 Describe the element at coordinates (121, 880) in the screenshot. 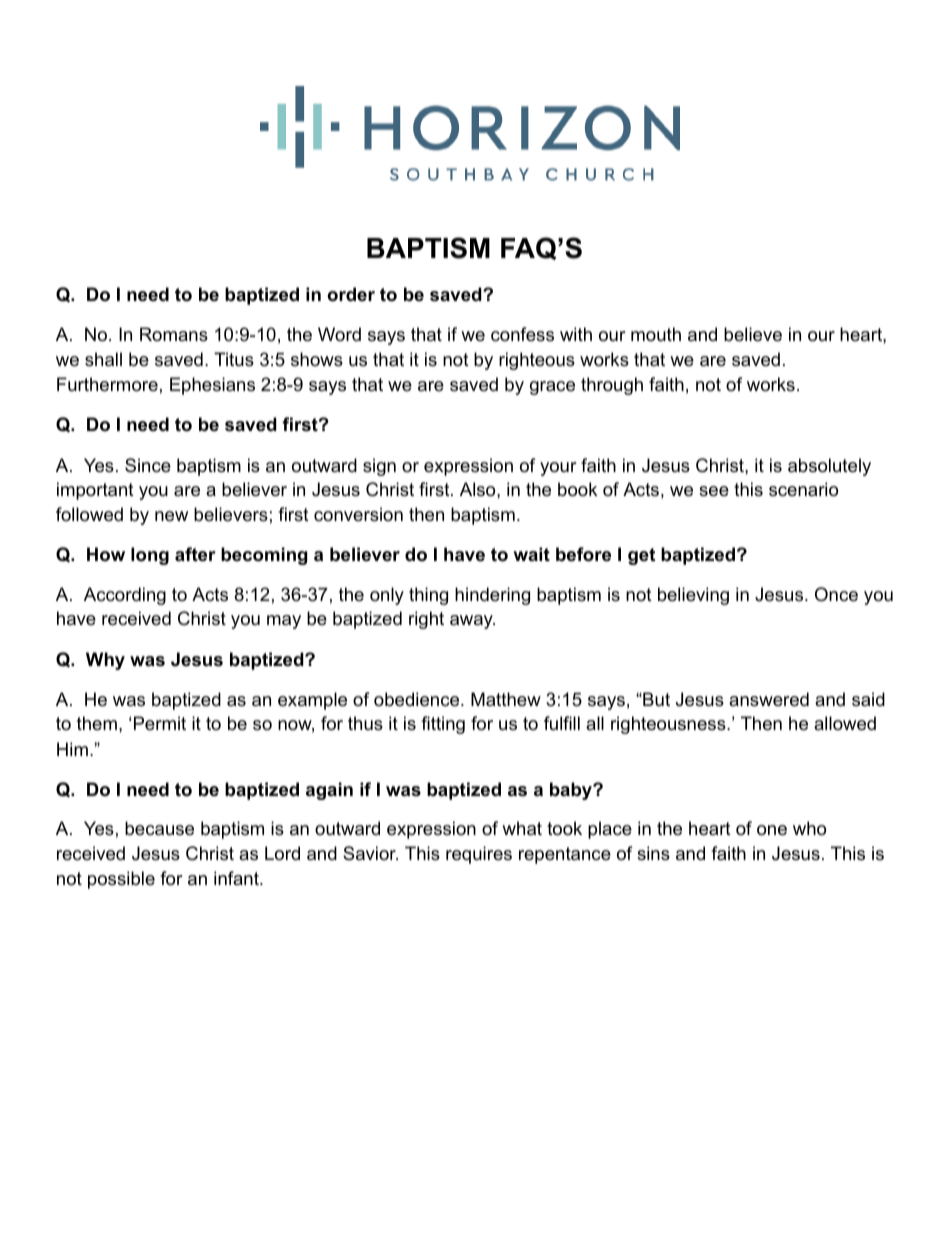

I see `possible` at that location.
